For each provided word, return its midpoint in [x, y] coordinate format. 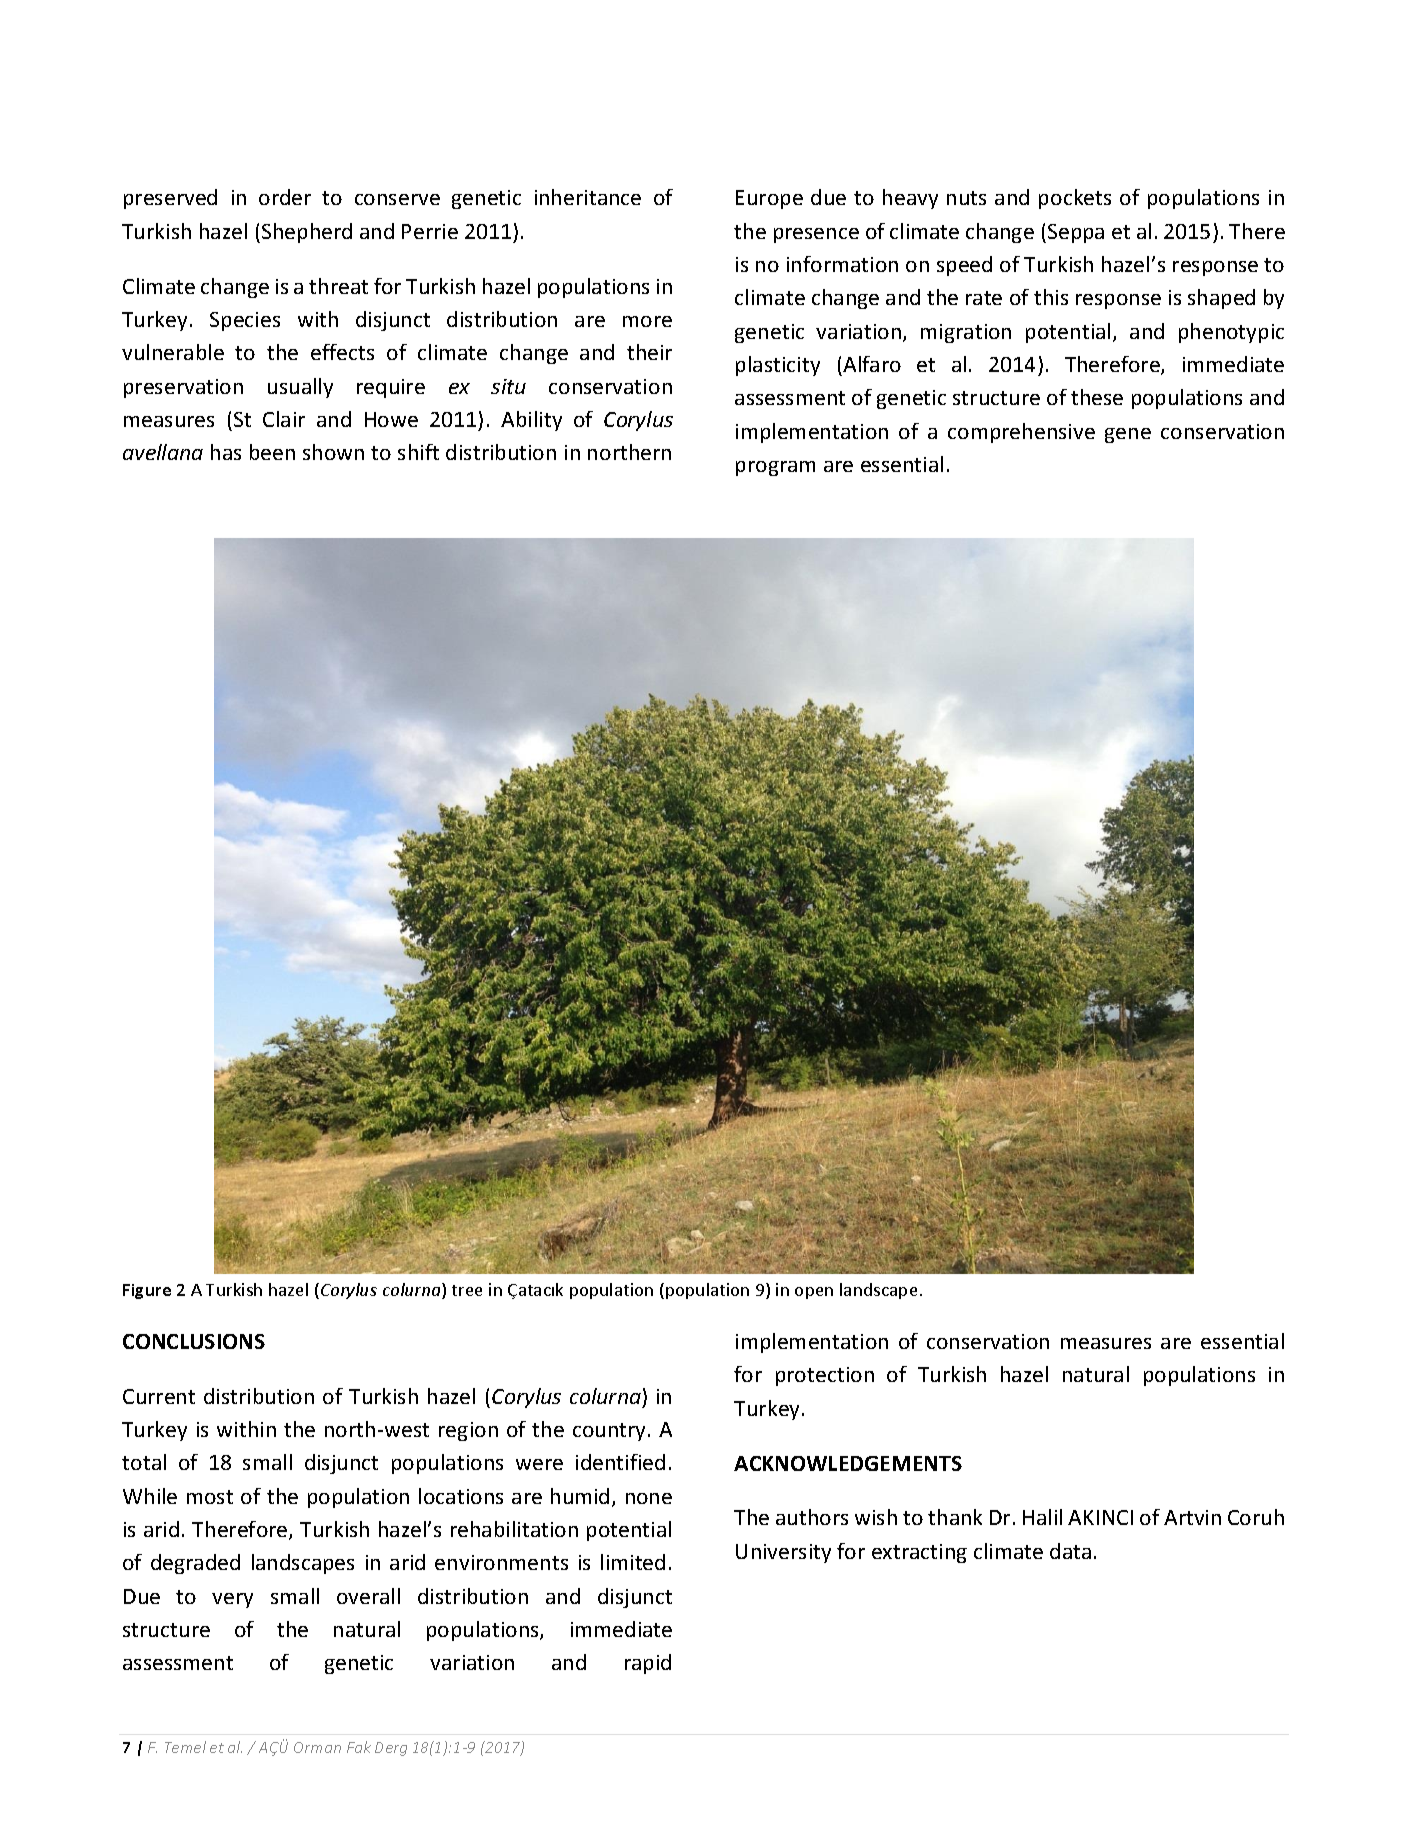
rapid [648, 1664]
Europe [769, 199]
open [814, 1293]
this [1051, 297]
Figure [147, 1291]
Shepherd [307, 233]
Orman [317, 1747]
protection [825, 1376]
